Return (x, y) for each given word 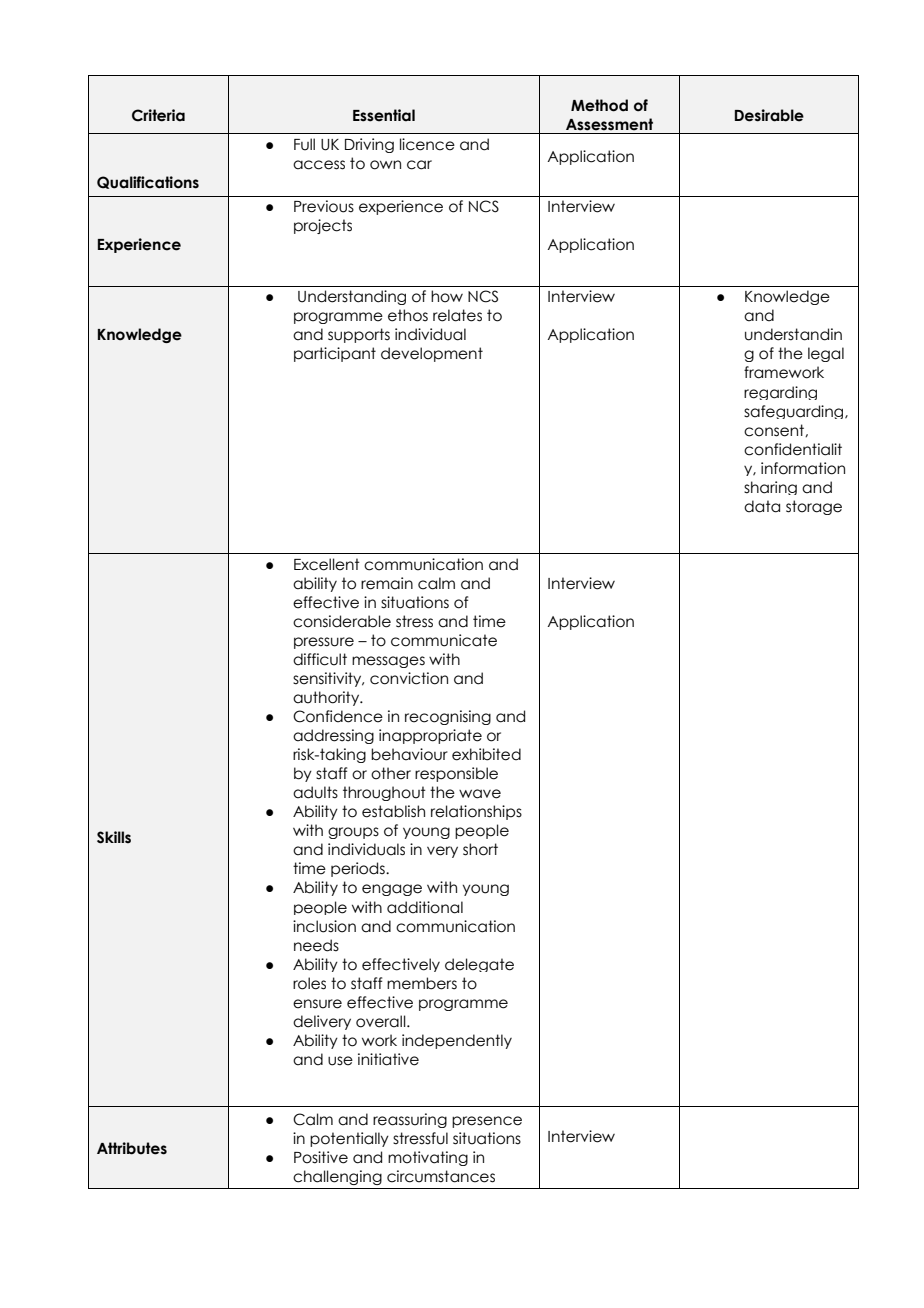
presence (487, 1122)
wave (480, 794)
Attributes (132, 1148)
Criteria (158, 115)
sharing (770, 488)
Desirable (769, 115)
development (432, 354)
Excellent (327, 564)
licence (427, 144)
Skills (114, 837)
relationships (476, 812)
